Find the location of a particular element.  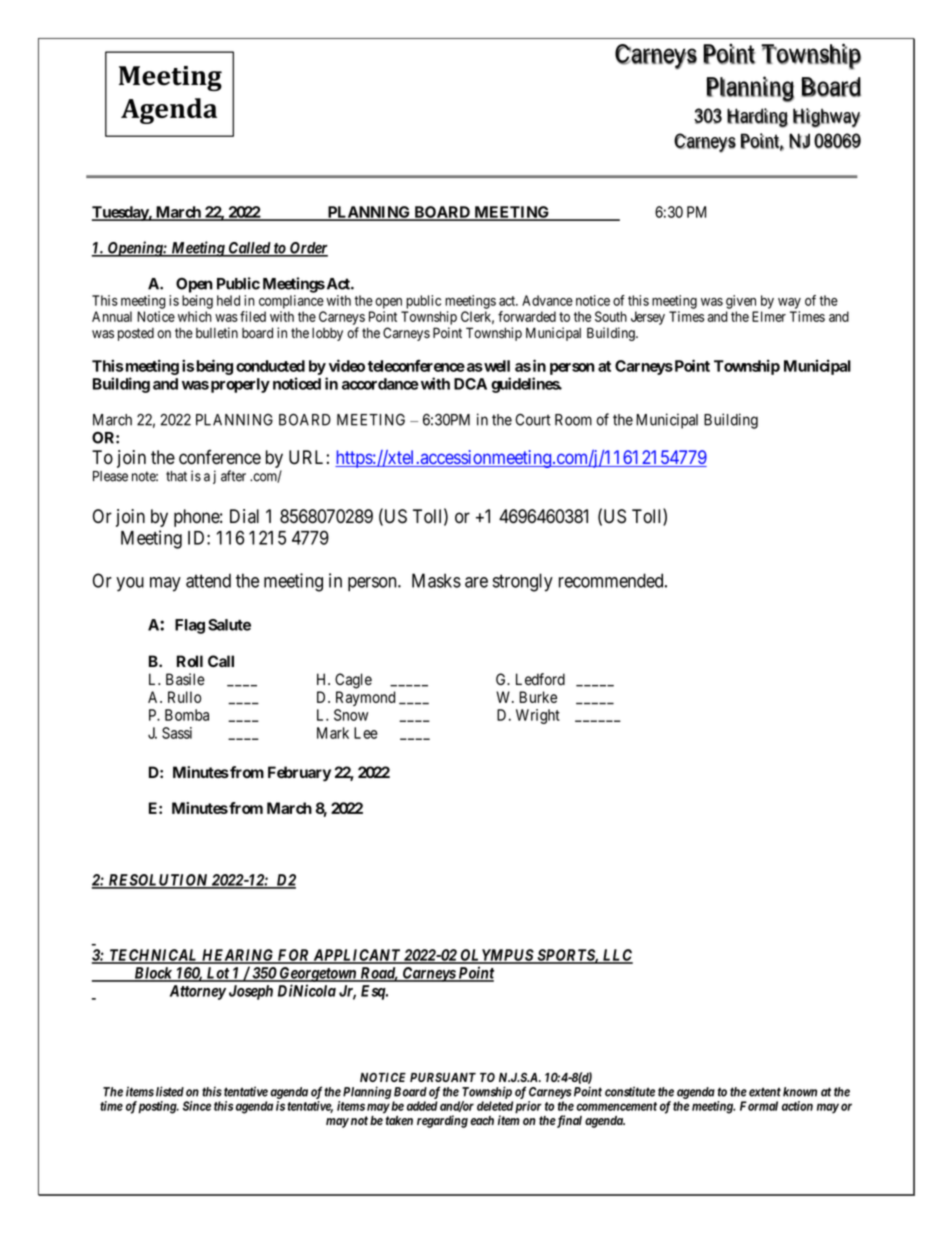

RESOLUTION is located at coordinates (158, 881).
